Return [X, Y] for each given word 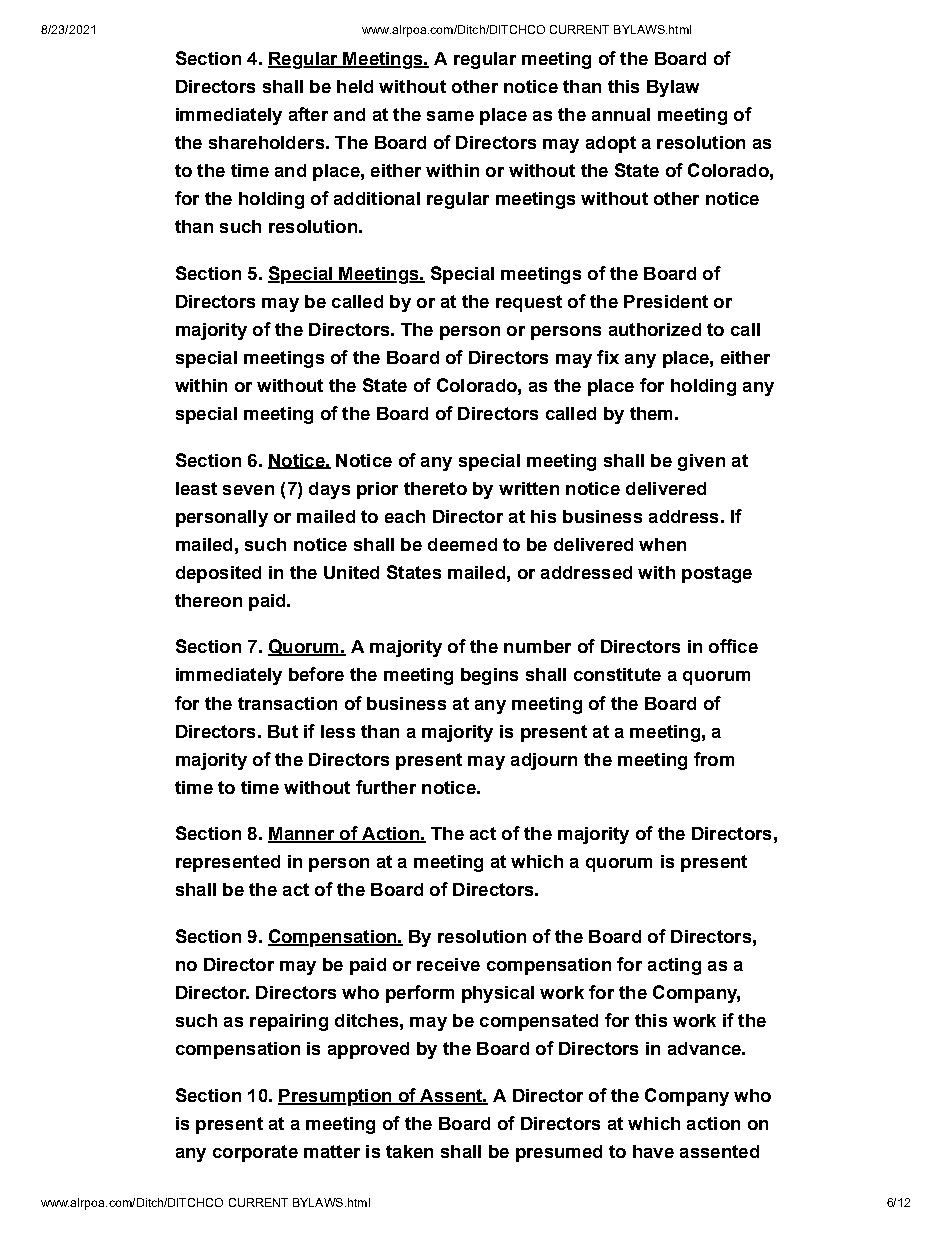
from [714, 759]
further [386, 787]
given [701, 462]
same [450, 116]
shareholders [266, 142]
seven [248, 490]
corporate [255, 1153]
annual [621, 114]
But [283, 731]
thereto [435, 488]
